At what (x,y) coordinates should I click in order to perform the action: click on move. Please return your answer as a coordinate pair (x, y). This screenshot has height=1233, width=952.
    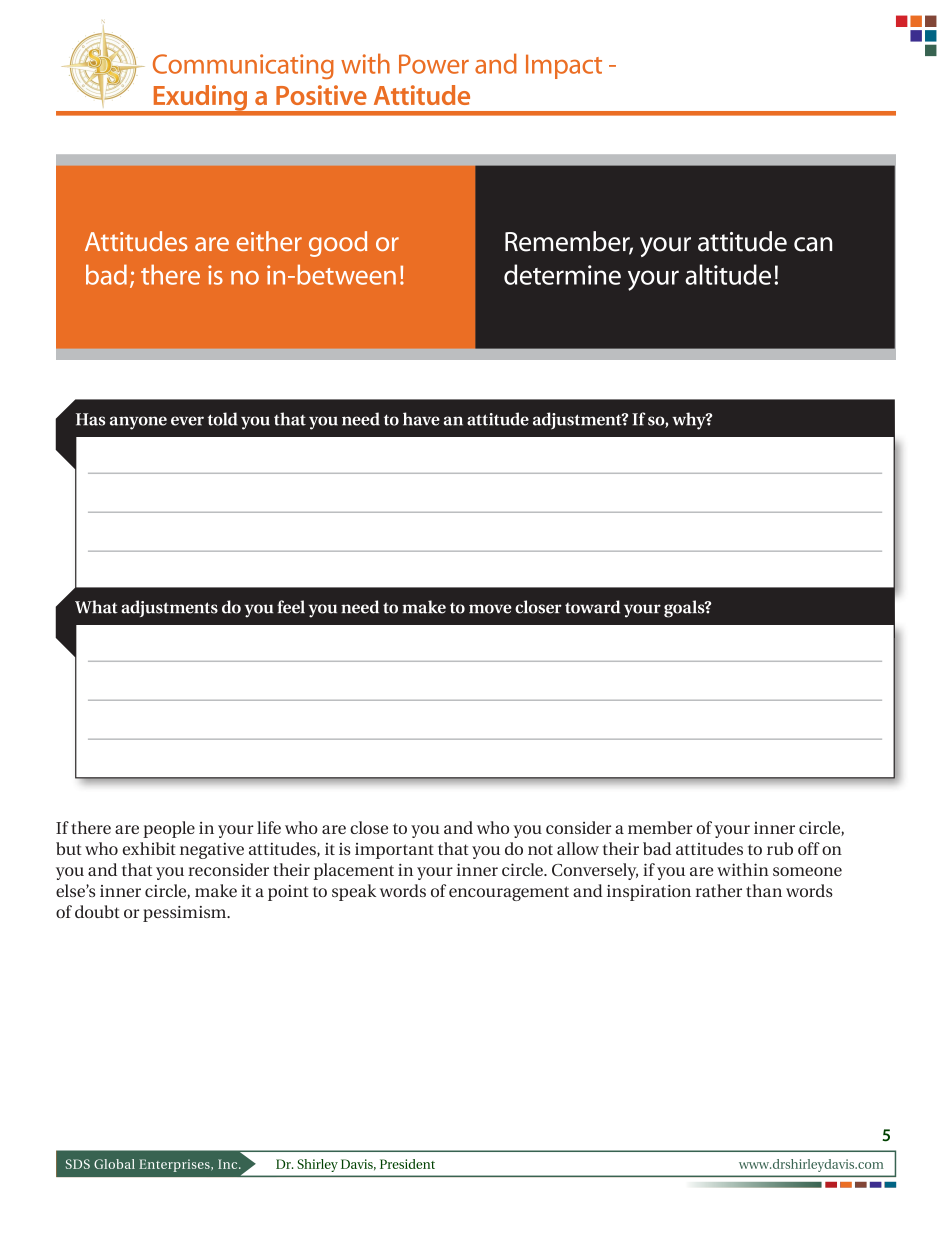
    Looking at the image, I should click on (490, 609).
